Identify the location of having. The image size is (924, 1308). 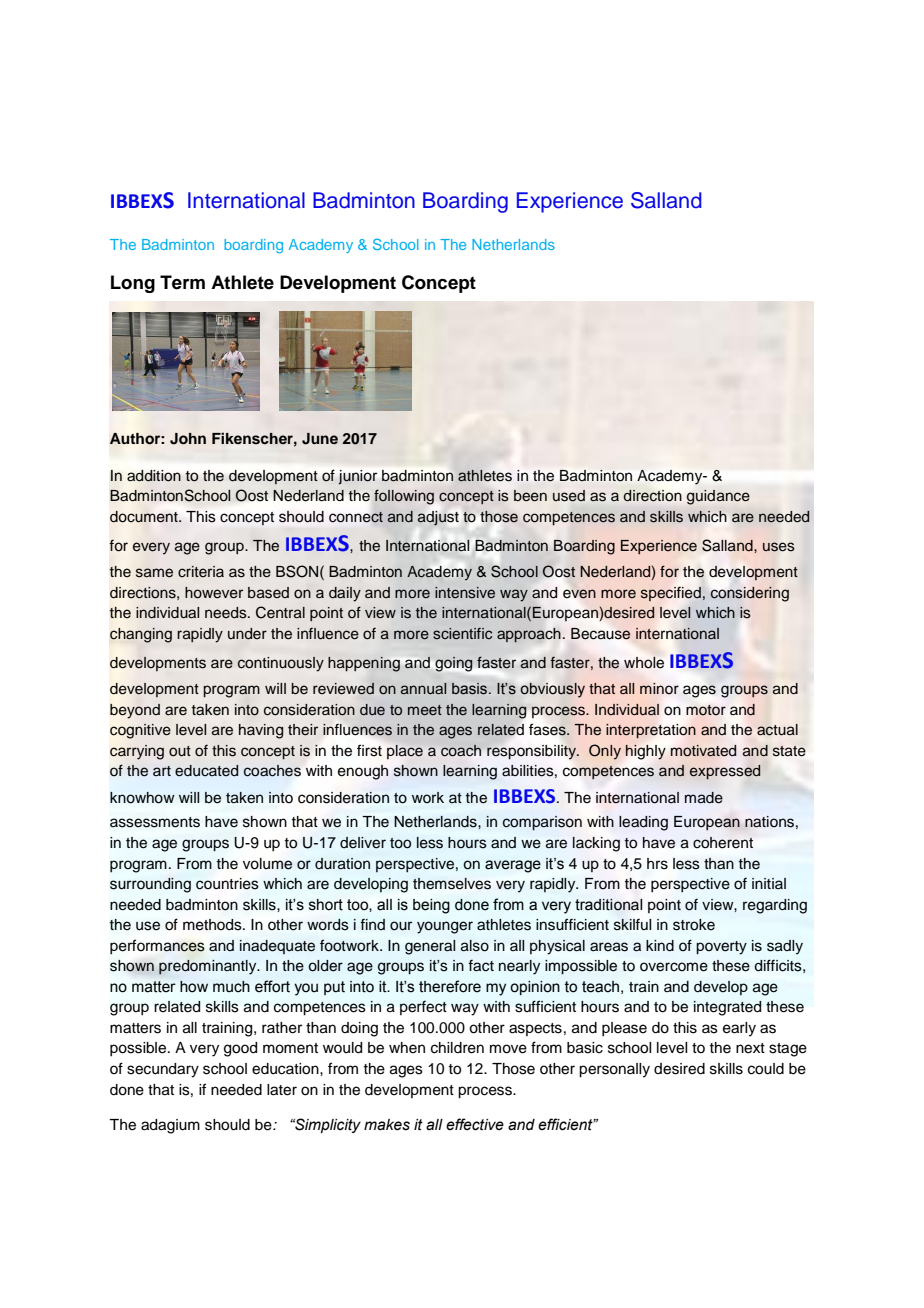
(261, 731).
